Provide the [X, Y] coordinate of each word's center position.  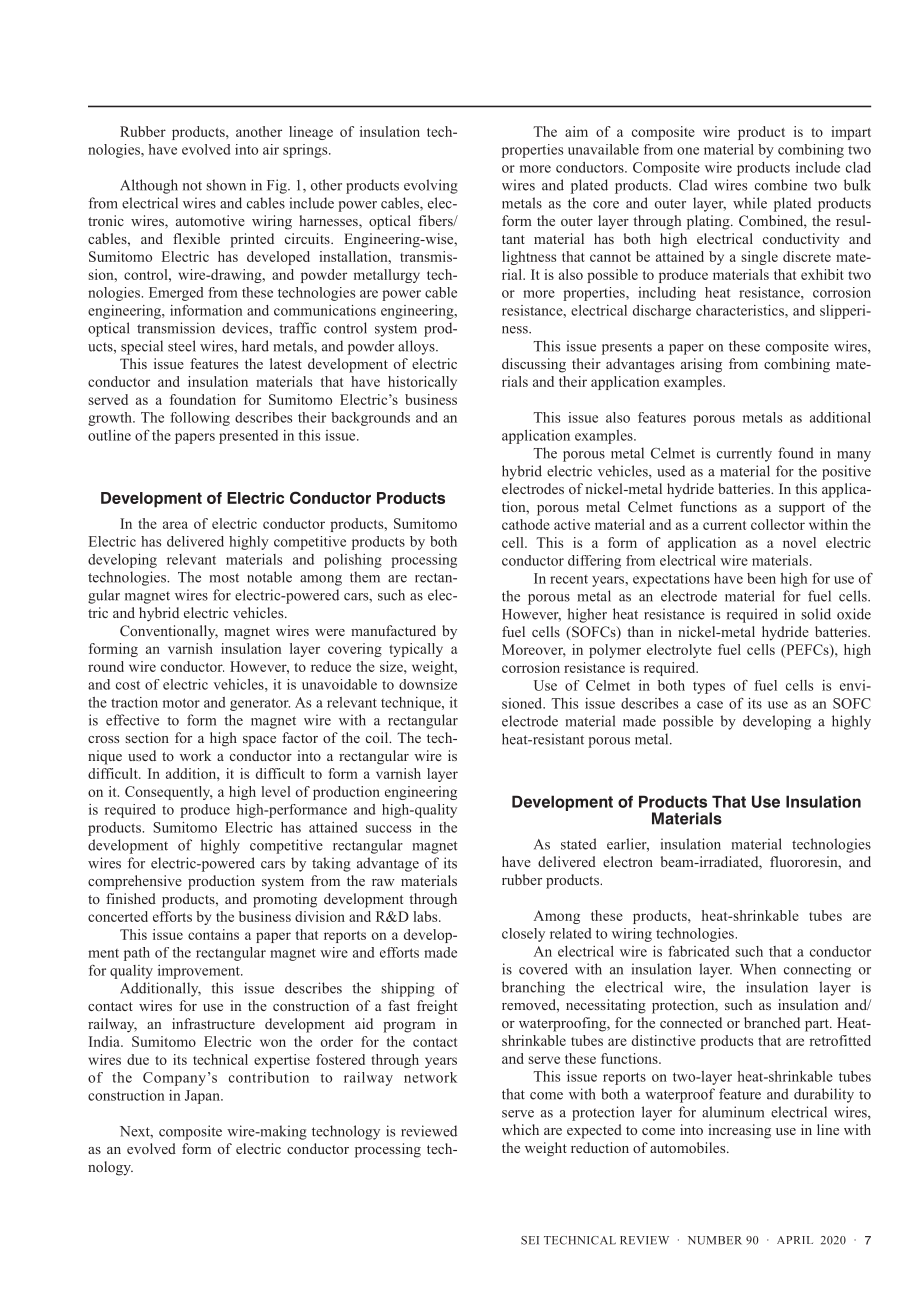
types [709, 688]
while [750, 203]
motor [181, 703]
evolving [431, 186]
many [854, 456]
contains [213, 934]
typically [416, 650]
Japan [203, 1097]
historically [422, 383]
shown [226, 185]
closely [523, 935]
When [758, 969]
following [200, 419]
